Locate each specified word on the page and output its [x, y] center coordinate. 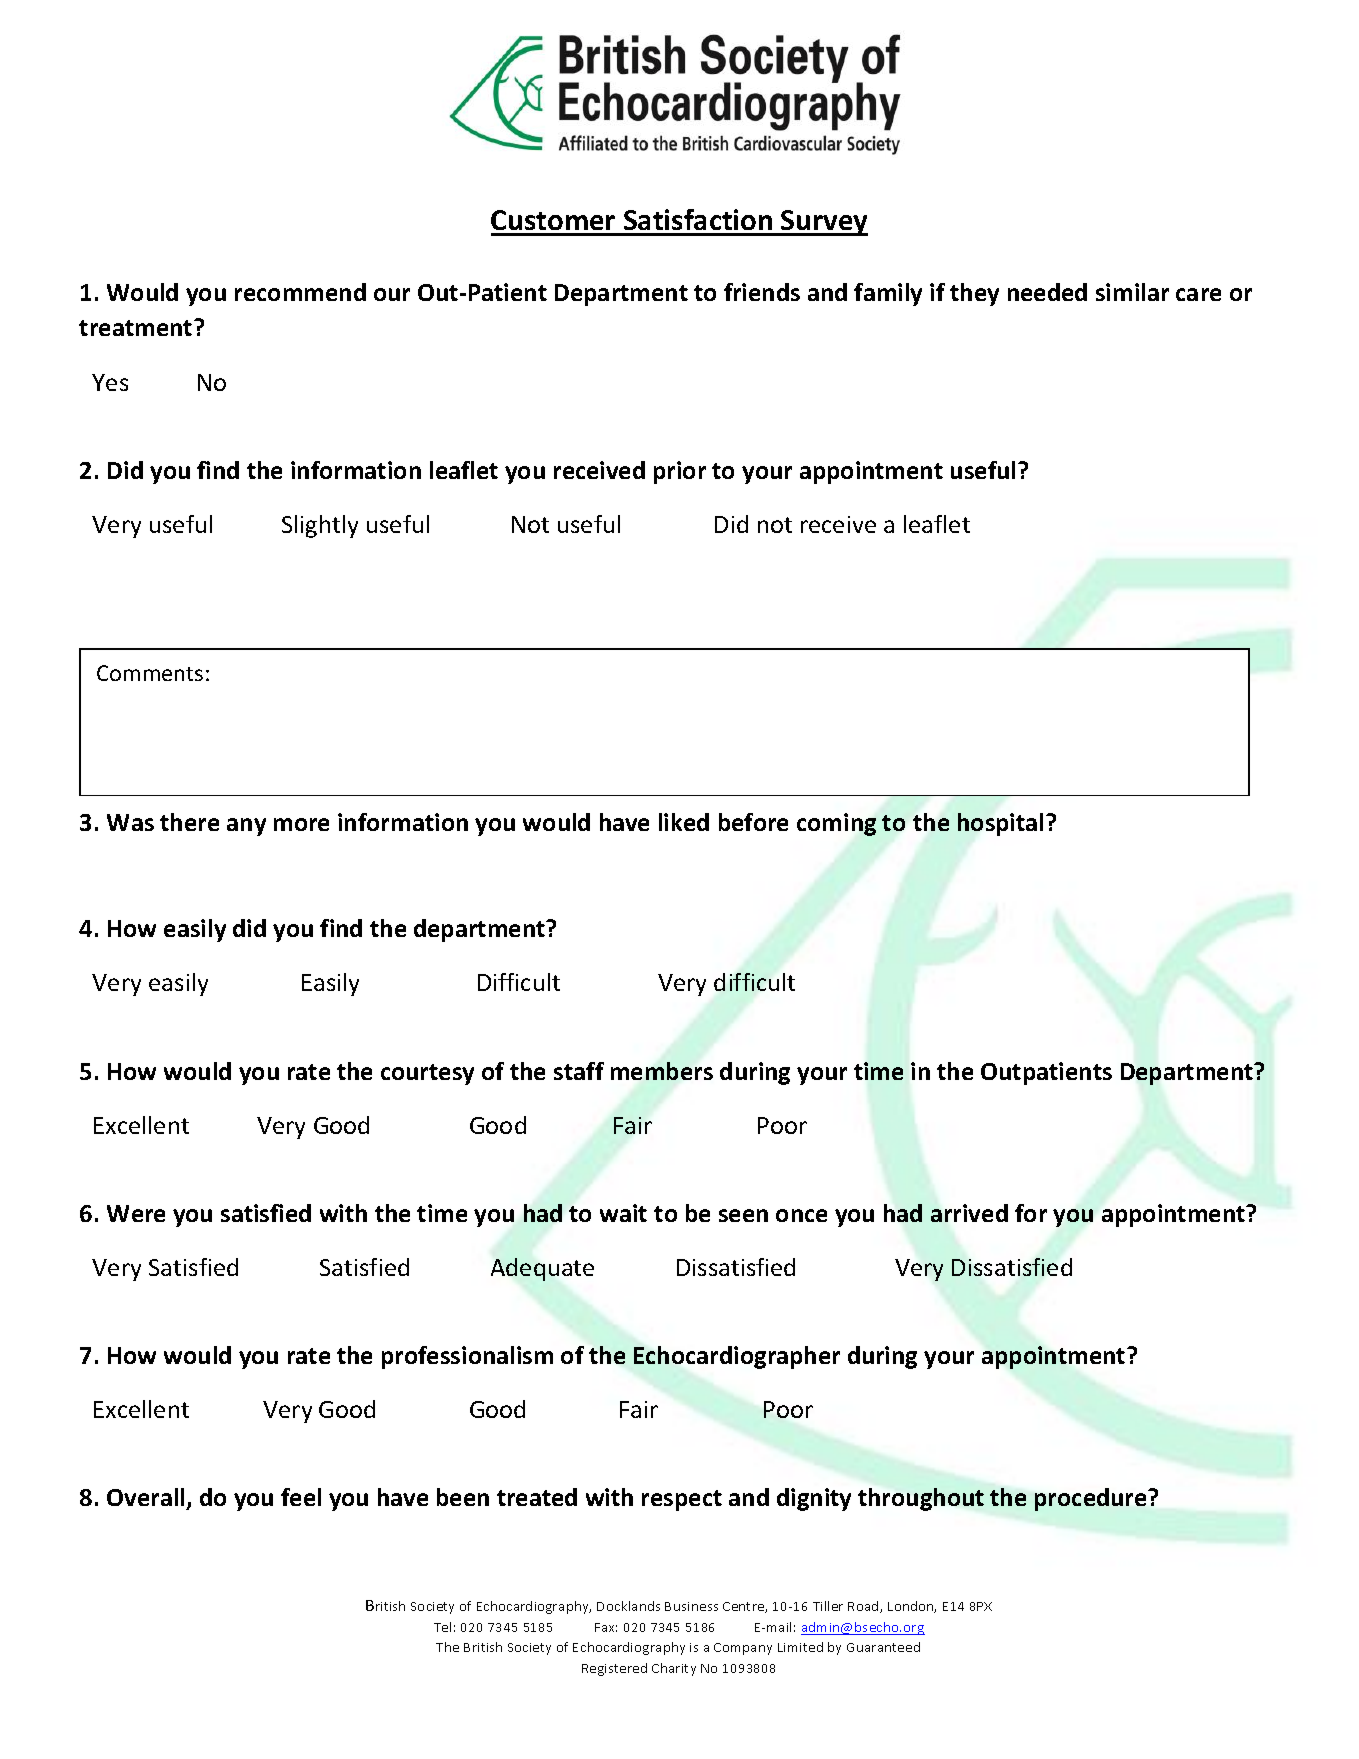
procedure [1092, 1499]
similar [1132, 292]
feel [301, 1497]
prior [680, 472]
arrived [969, 1213]
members [662, 1071]
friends [762, 292]
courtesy [427, 1074]
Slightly [320, 526]
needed [1047, 292]
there [189, 822]
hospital [1000, 824]
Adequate [542, 1269]
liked [684, 822]
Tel [442, 1627]
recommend [300, 292]
